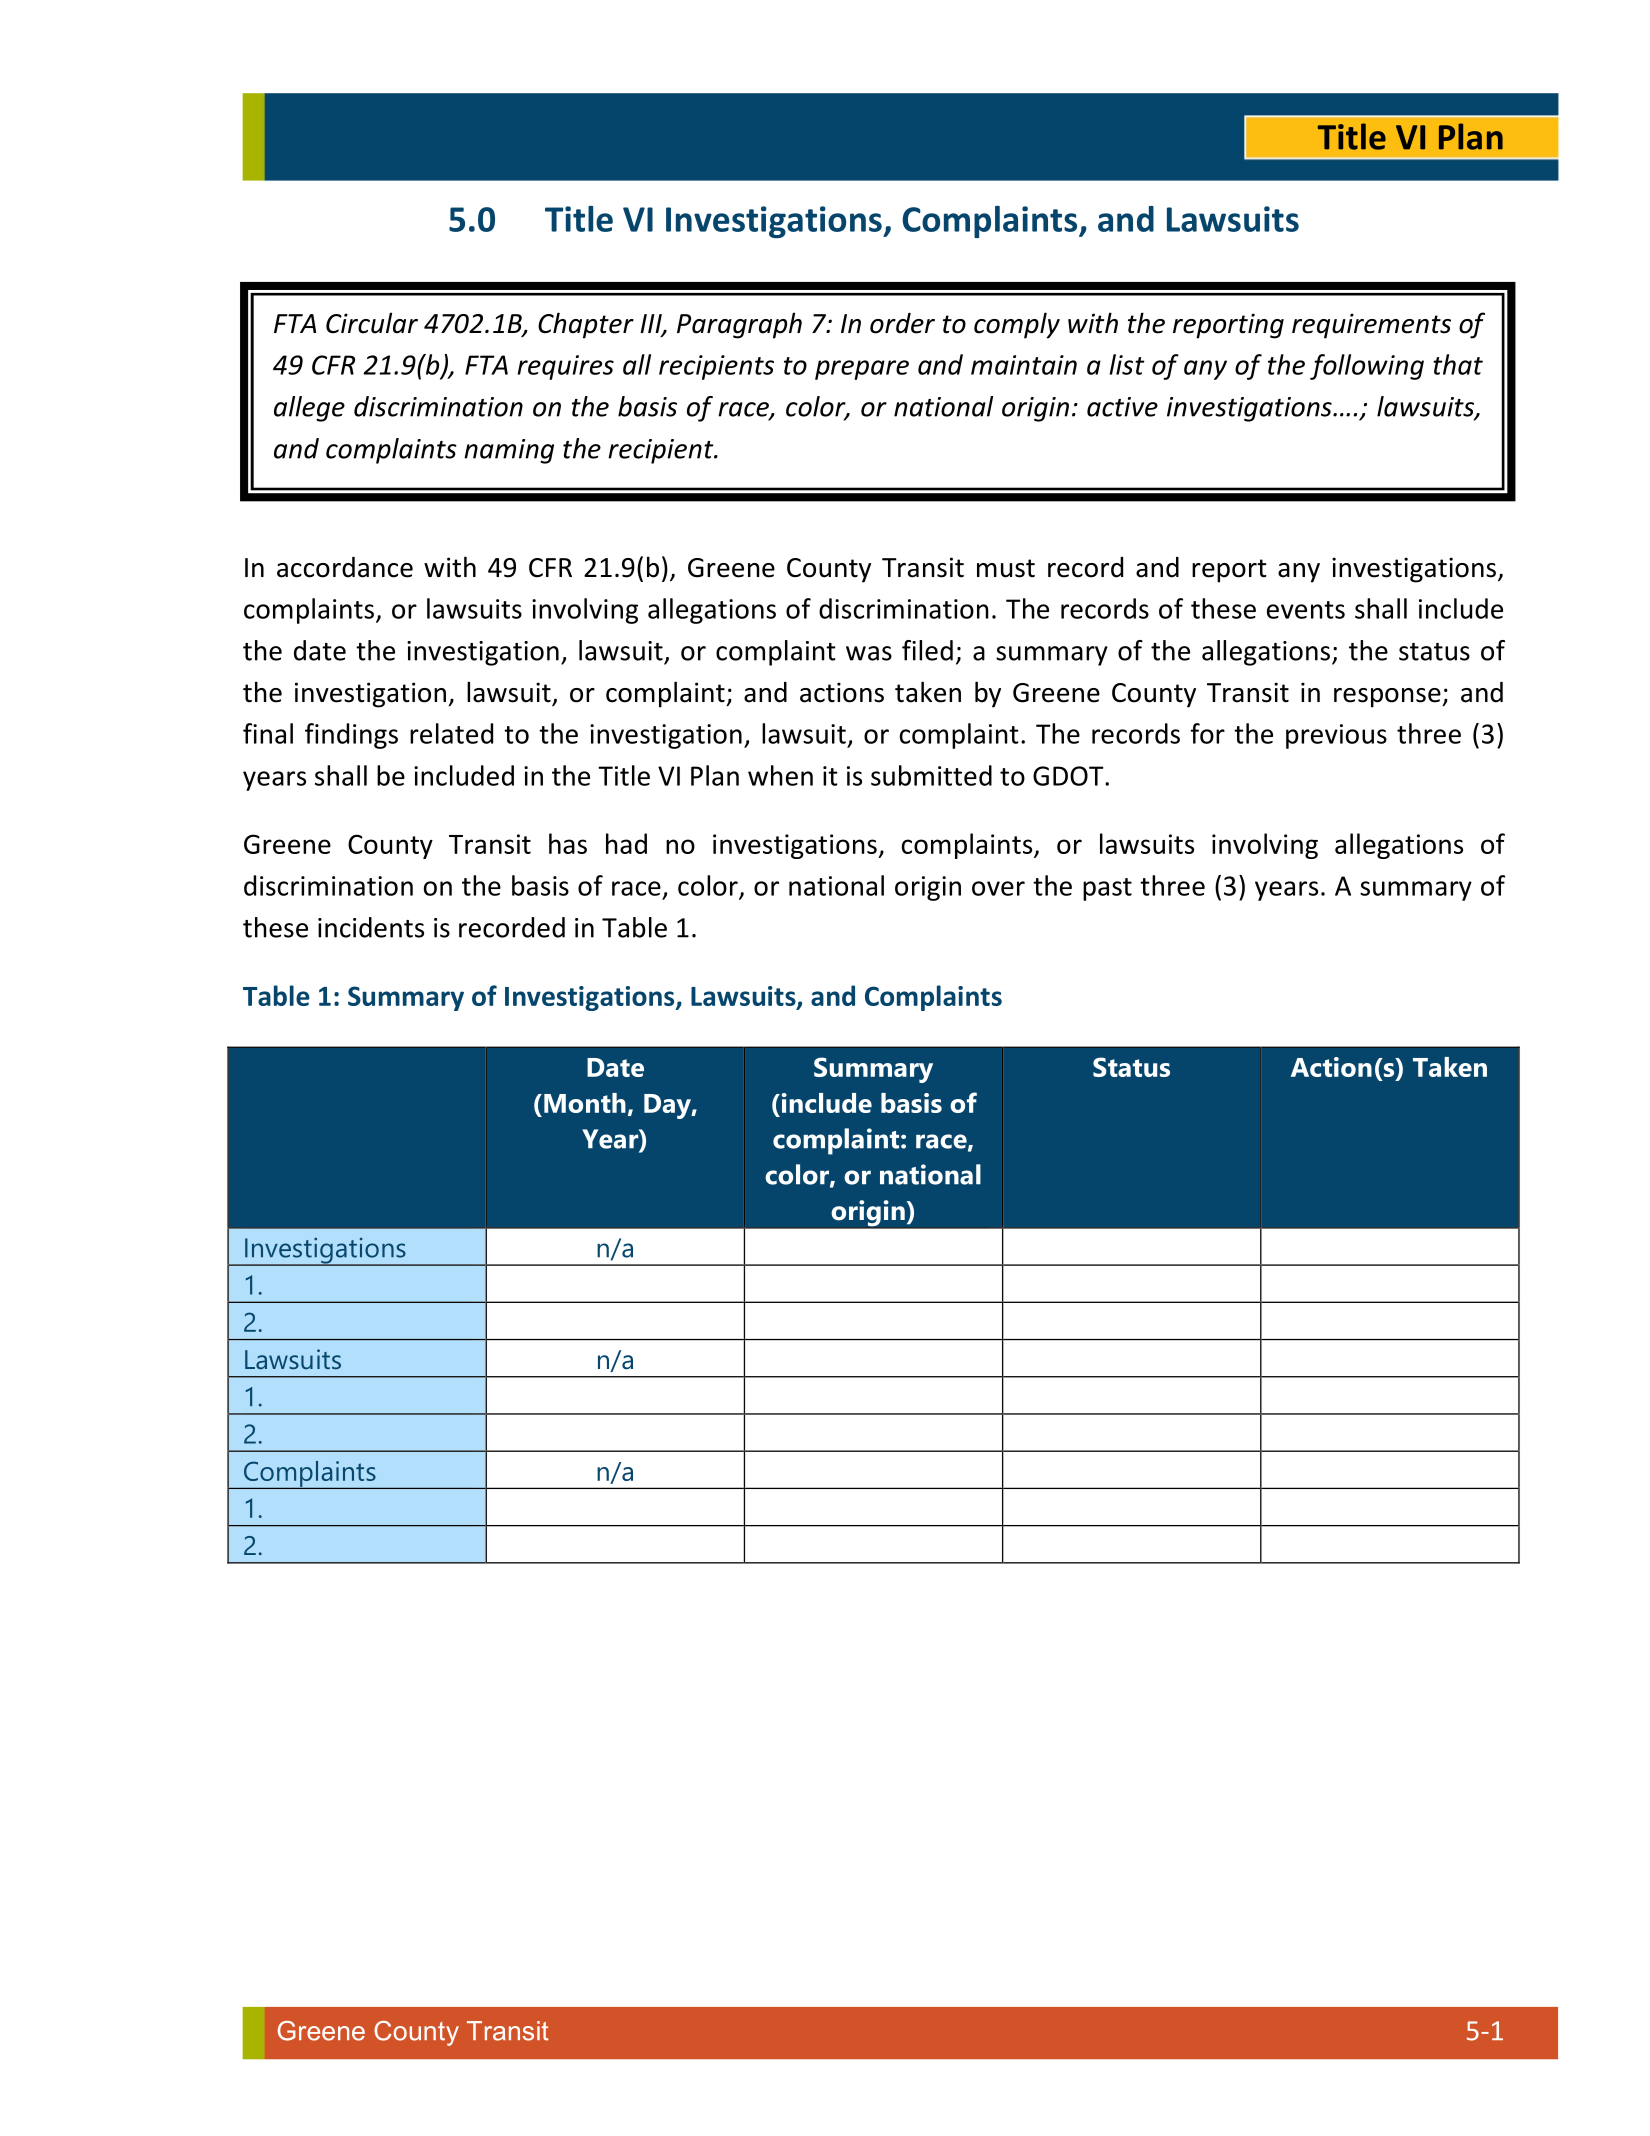 This page has height=2136, width=1650. I want to click on must, so click(1006, 568).
